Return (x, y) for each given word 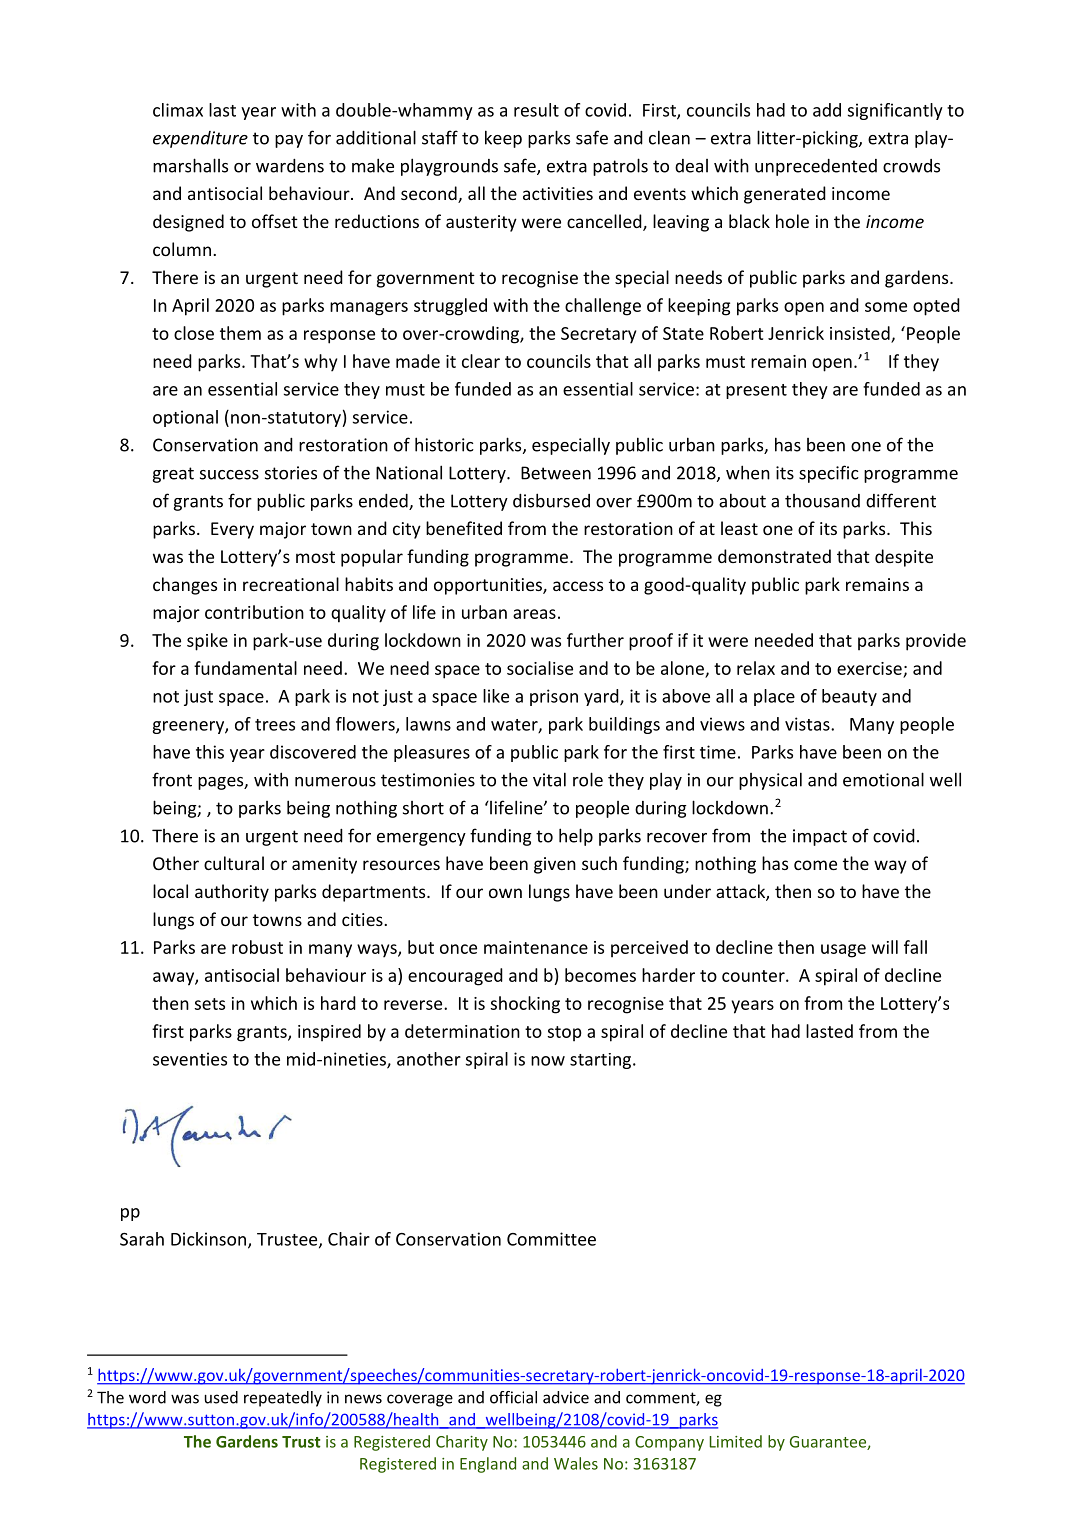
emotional (883, 779)
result (536, 110)
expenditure (200, 139)
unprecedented (816, 167)
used (221, 1397)
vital (549, 779)
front (172, 779)
